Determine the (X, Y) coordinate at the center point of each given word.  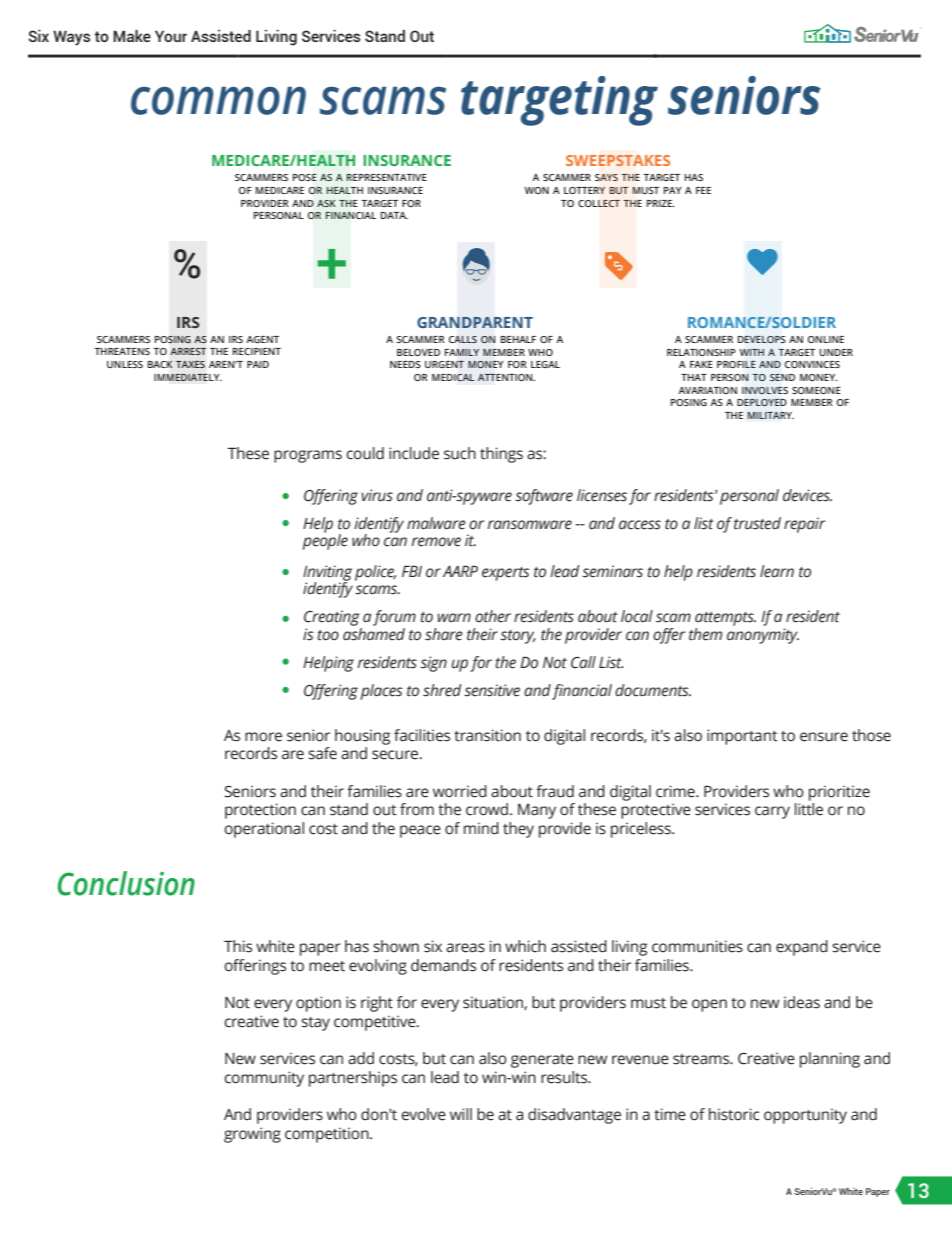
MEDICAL (453, 377)
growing (252, 1135)
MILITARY (771, 415)
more (263, 737)
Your (171, 36)
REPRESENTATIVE (386, 177)
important (742, 737)
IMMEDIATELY (188, 377)
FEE (703, 190)
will (461, 1114)
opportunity (805, 1116)
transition (487, 735)
